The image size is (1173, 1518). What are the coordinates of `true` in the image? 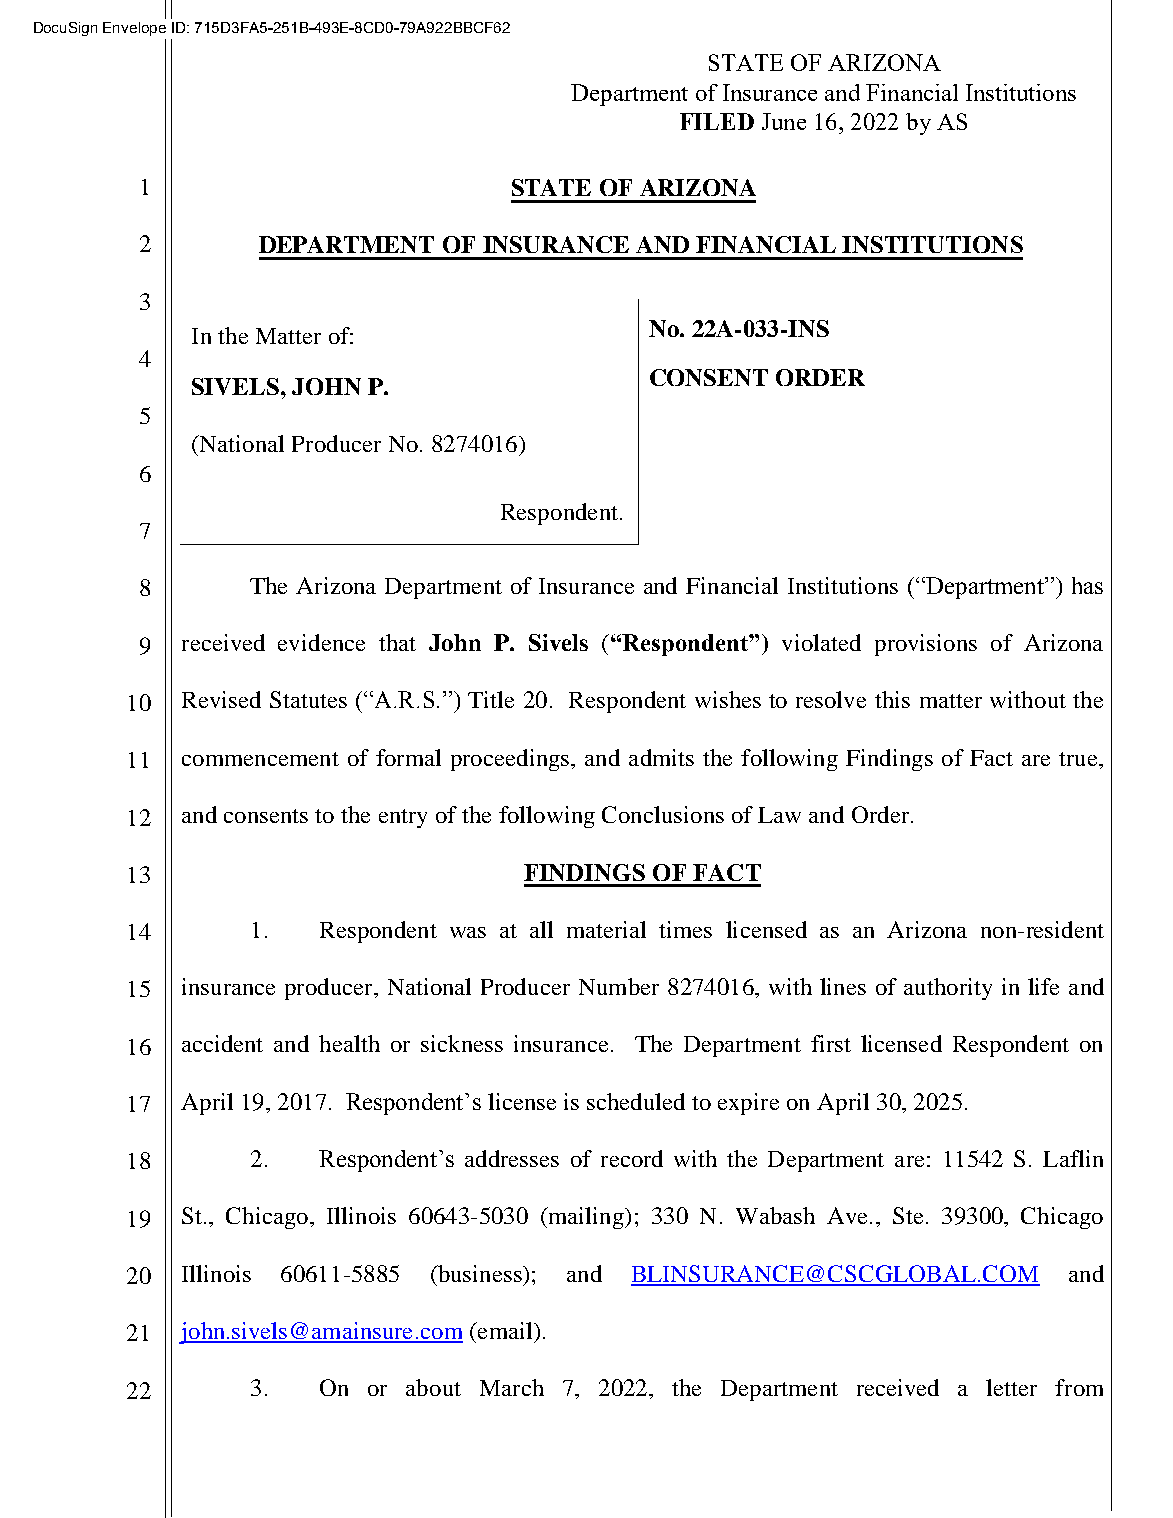 It's located at (1079, 759).
